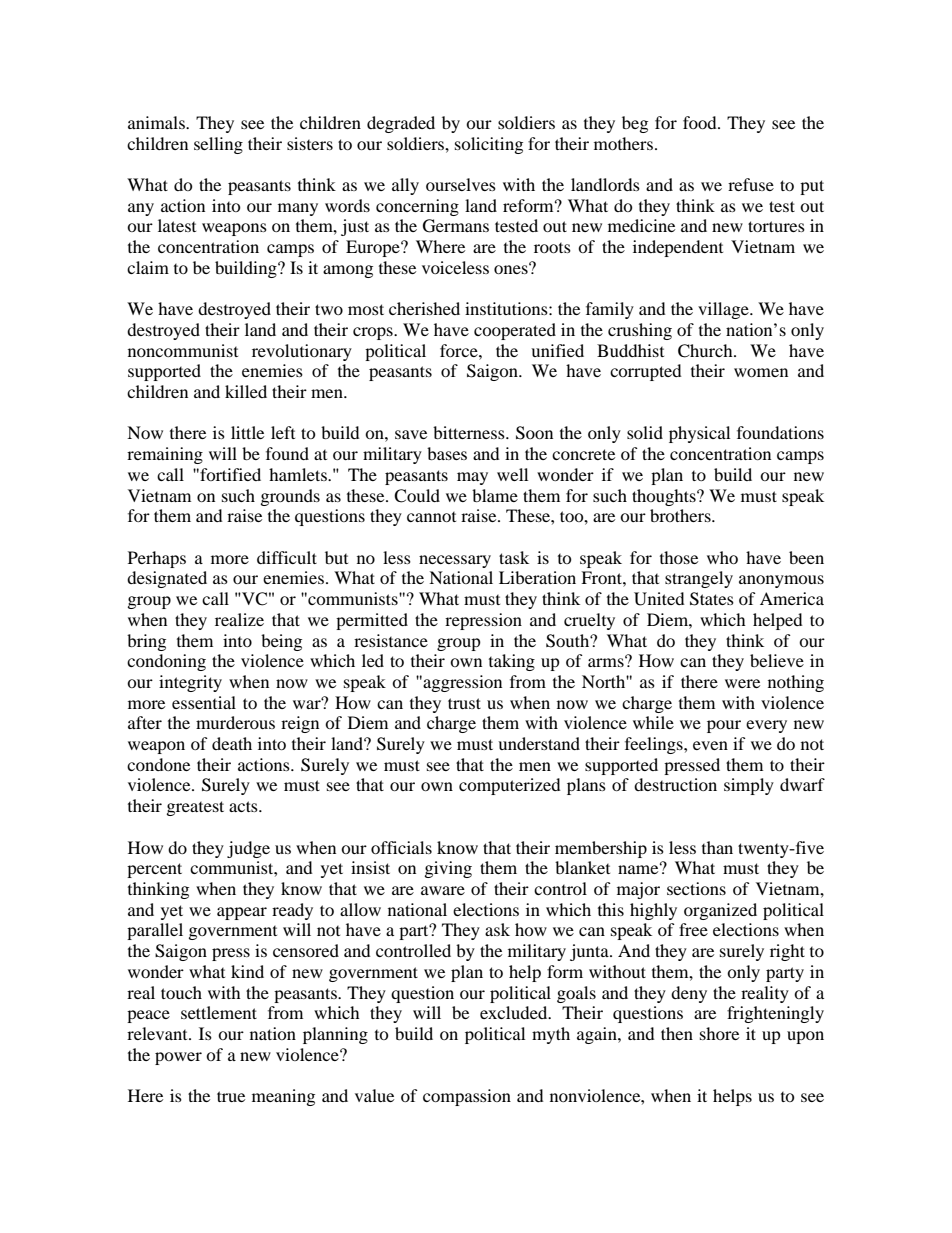 The width and height of the page is (952, 1233). I want to click on designated, so click(167, 579).
